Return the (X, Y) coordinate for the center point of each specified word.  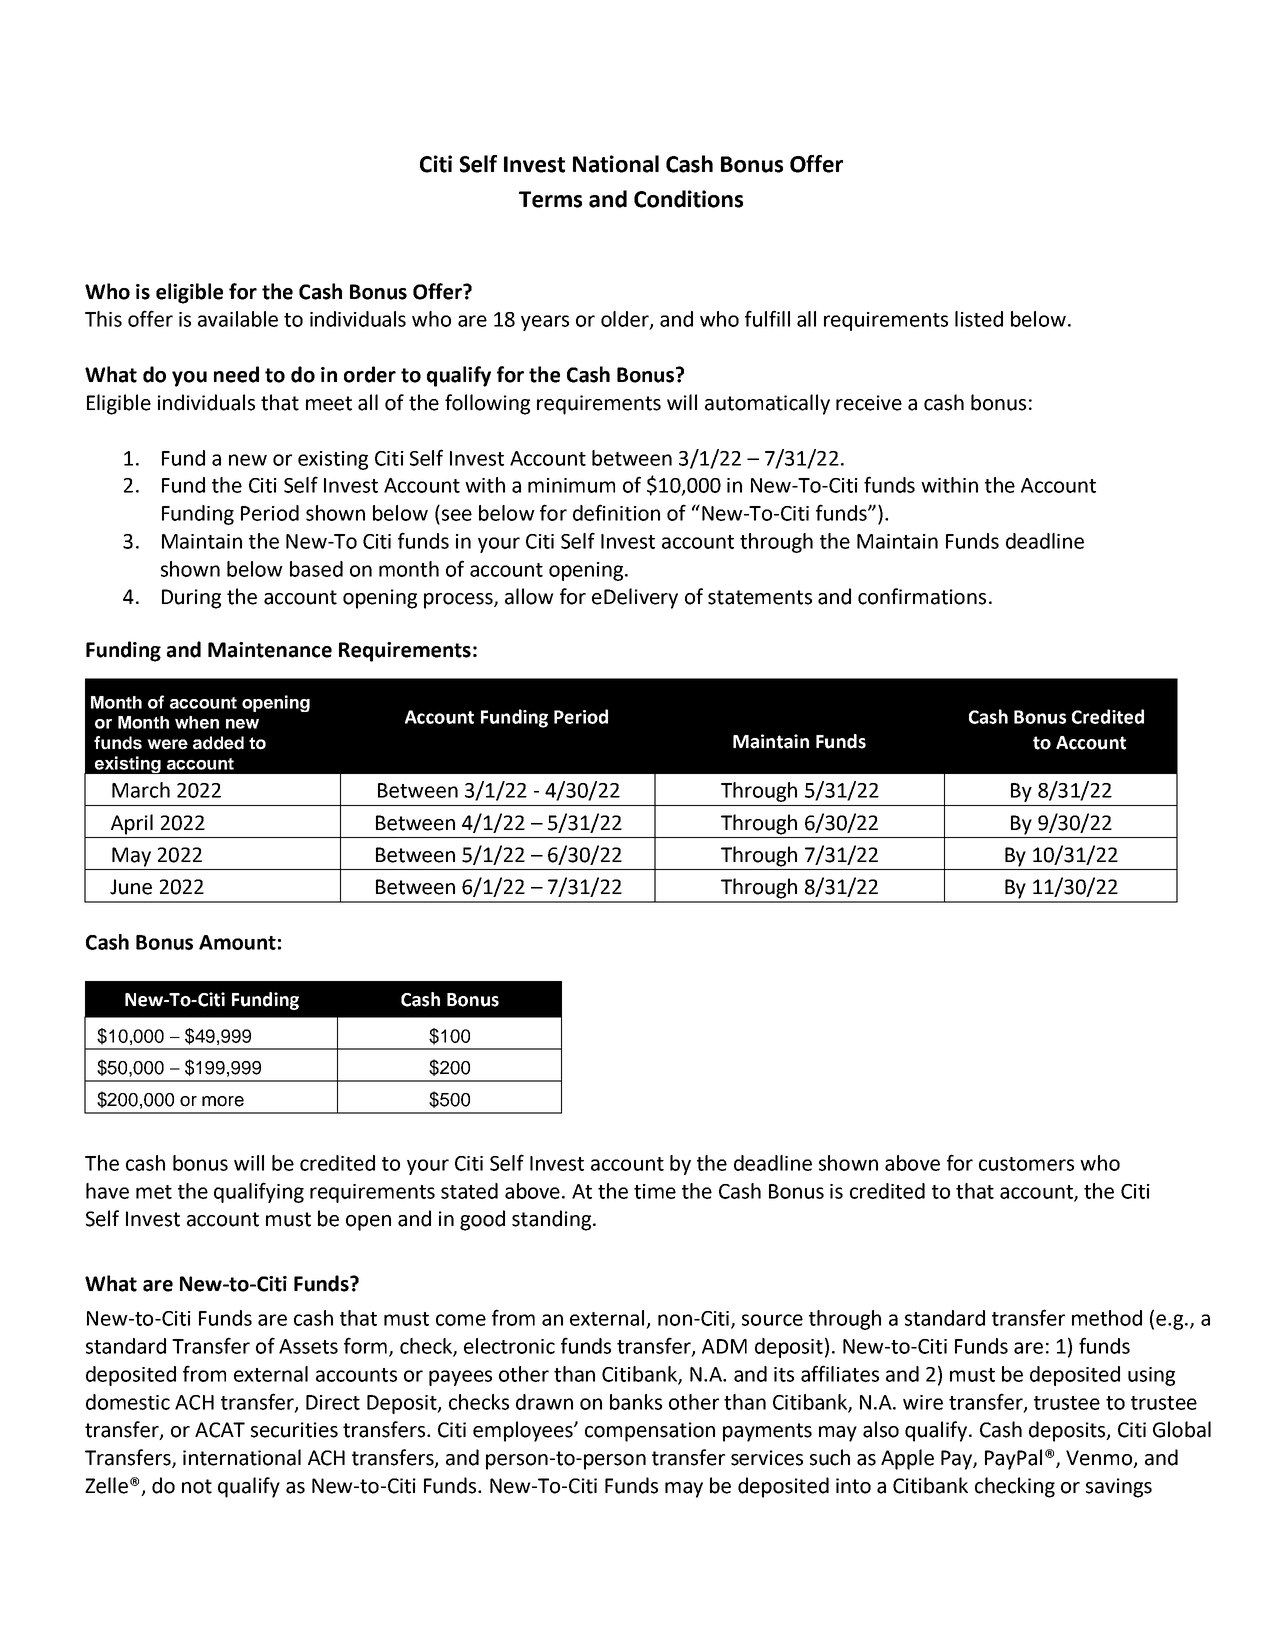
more (223, 1101)
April (132, 824)
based (316, 569)
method (1107, 1318)
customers (1026, 1164)
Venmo (1100, 1459)
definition (616, 512)
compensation (650, 1432)
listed (979, 319)
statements (760, 597)
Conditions (688, 199)
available (238, 319)
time (655, 1191)
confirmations (922, 596)
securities (294, 1430)
